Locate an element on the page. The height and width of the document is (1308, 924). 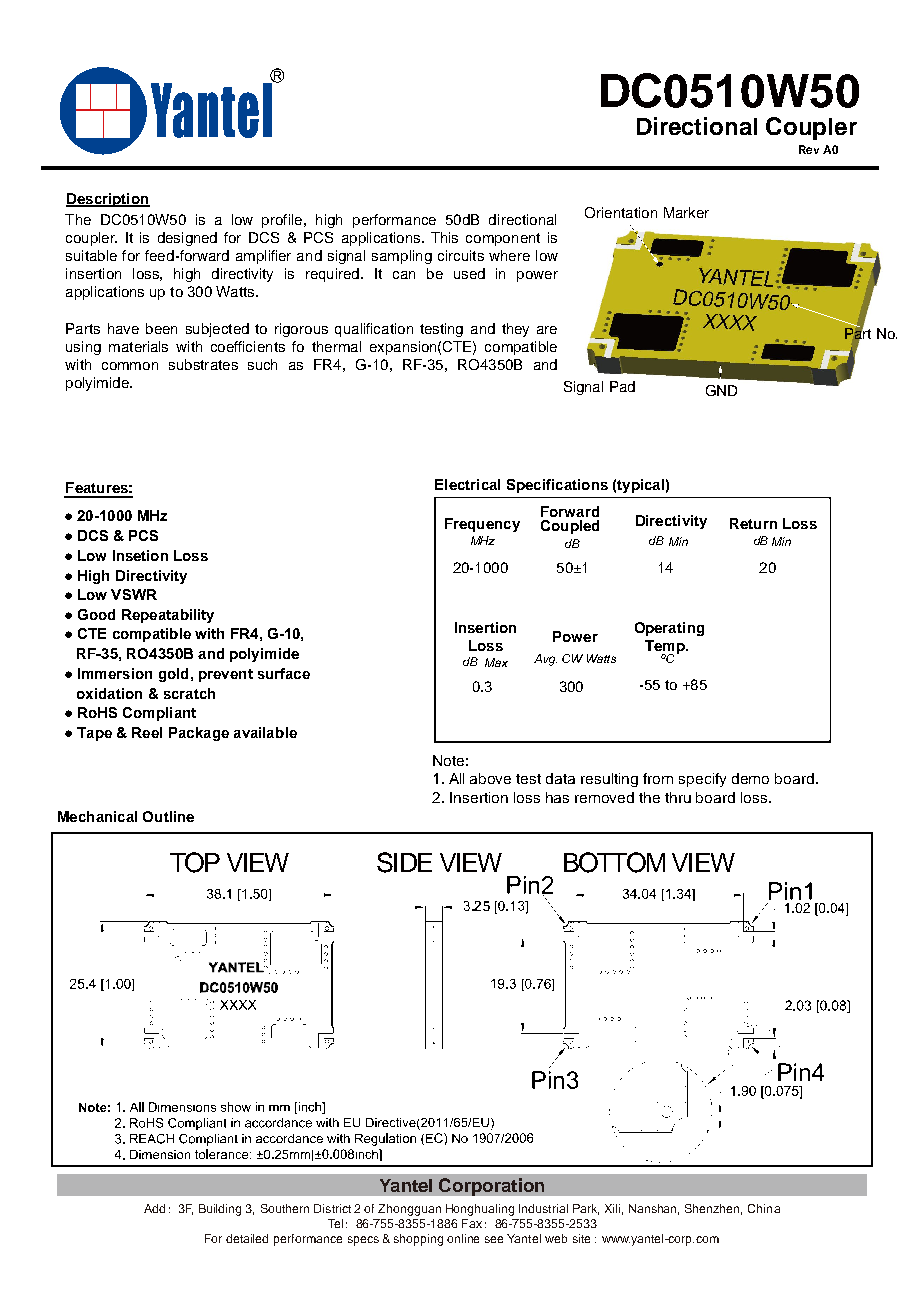
Electrical is located at coordinates (467, 484).
